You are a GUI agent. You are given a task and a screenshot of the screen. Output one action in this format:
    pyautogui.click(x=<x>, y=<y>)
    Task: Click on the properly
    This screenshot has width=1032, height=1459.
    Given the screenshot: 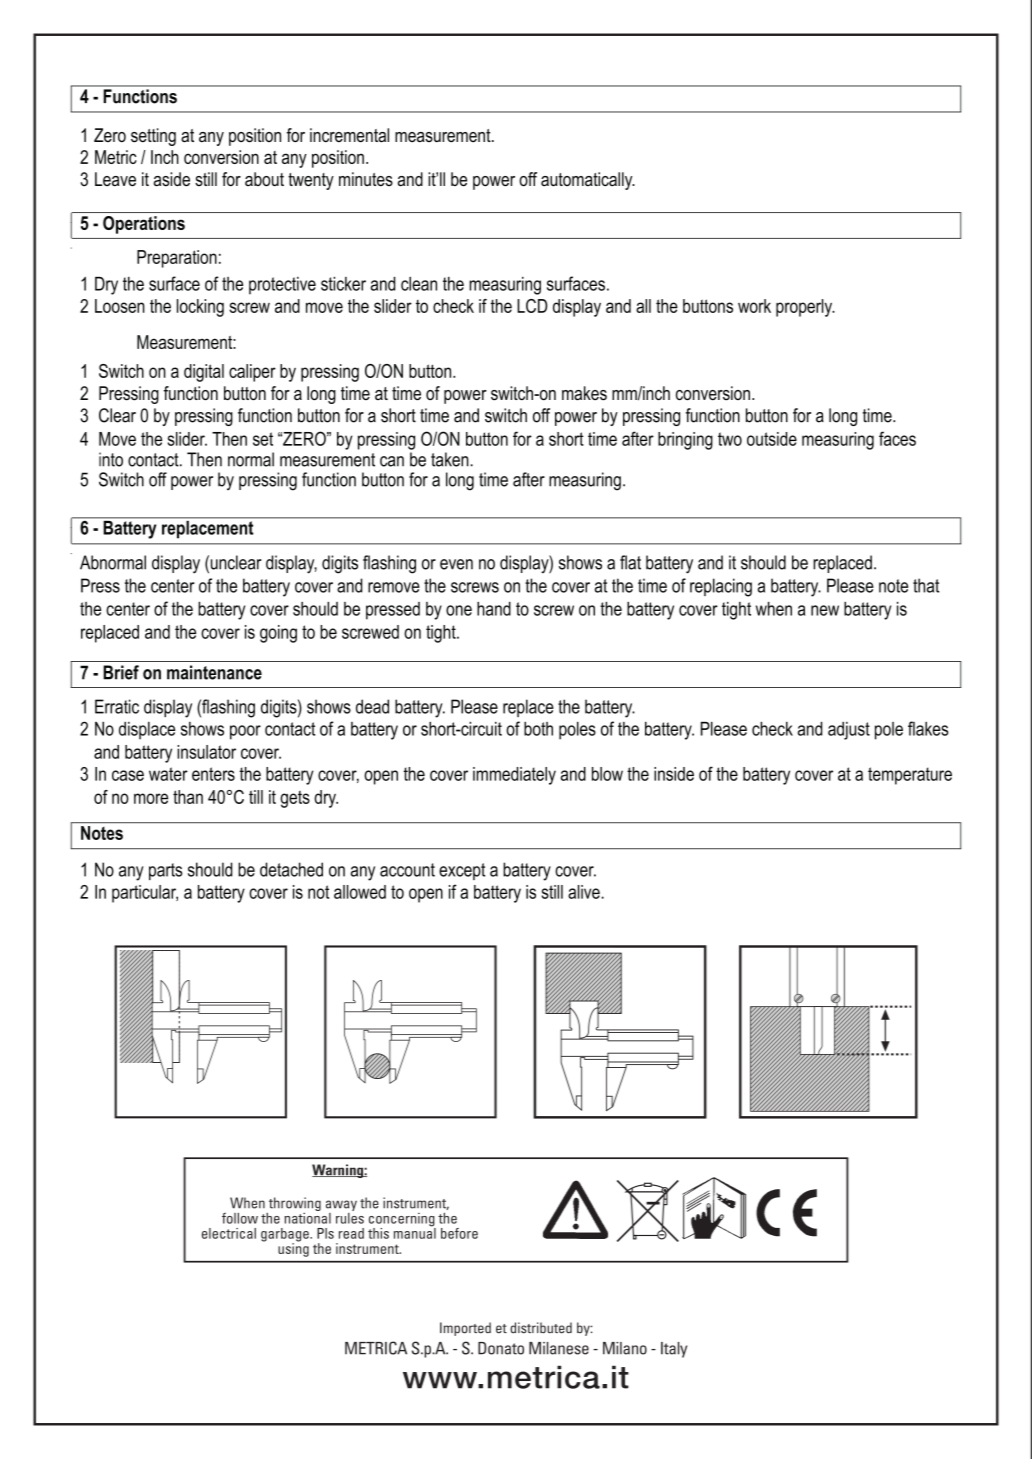 What is the action you would take?
    pyautogui.click(x=805, y=308)
